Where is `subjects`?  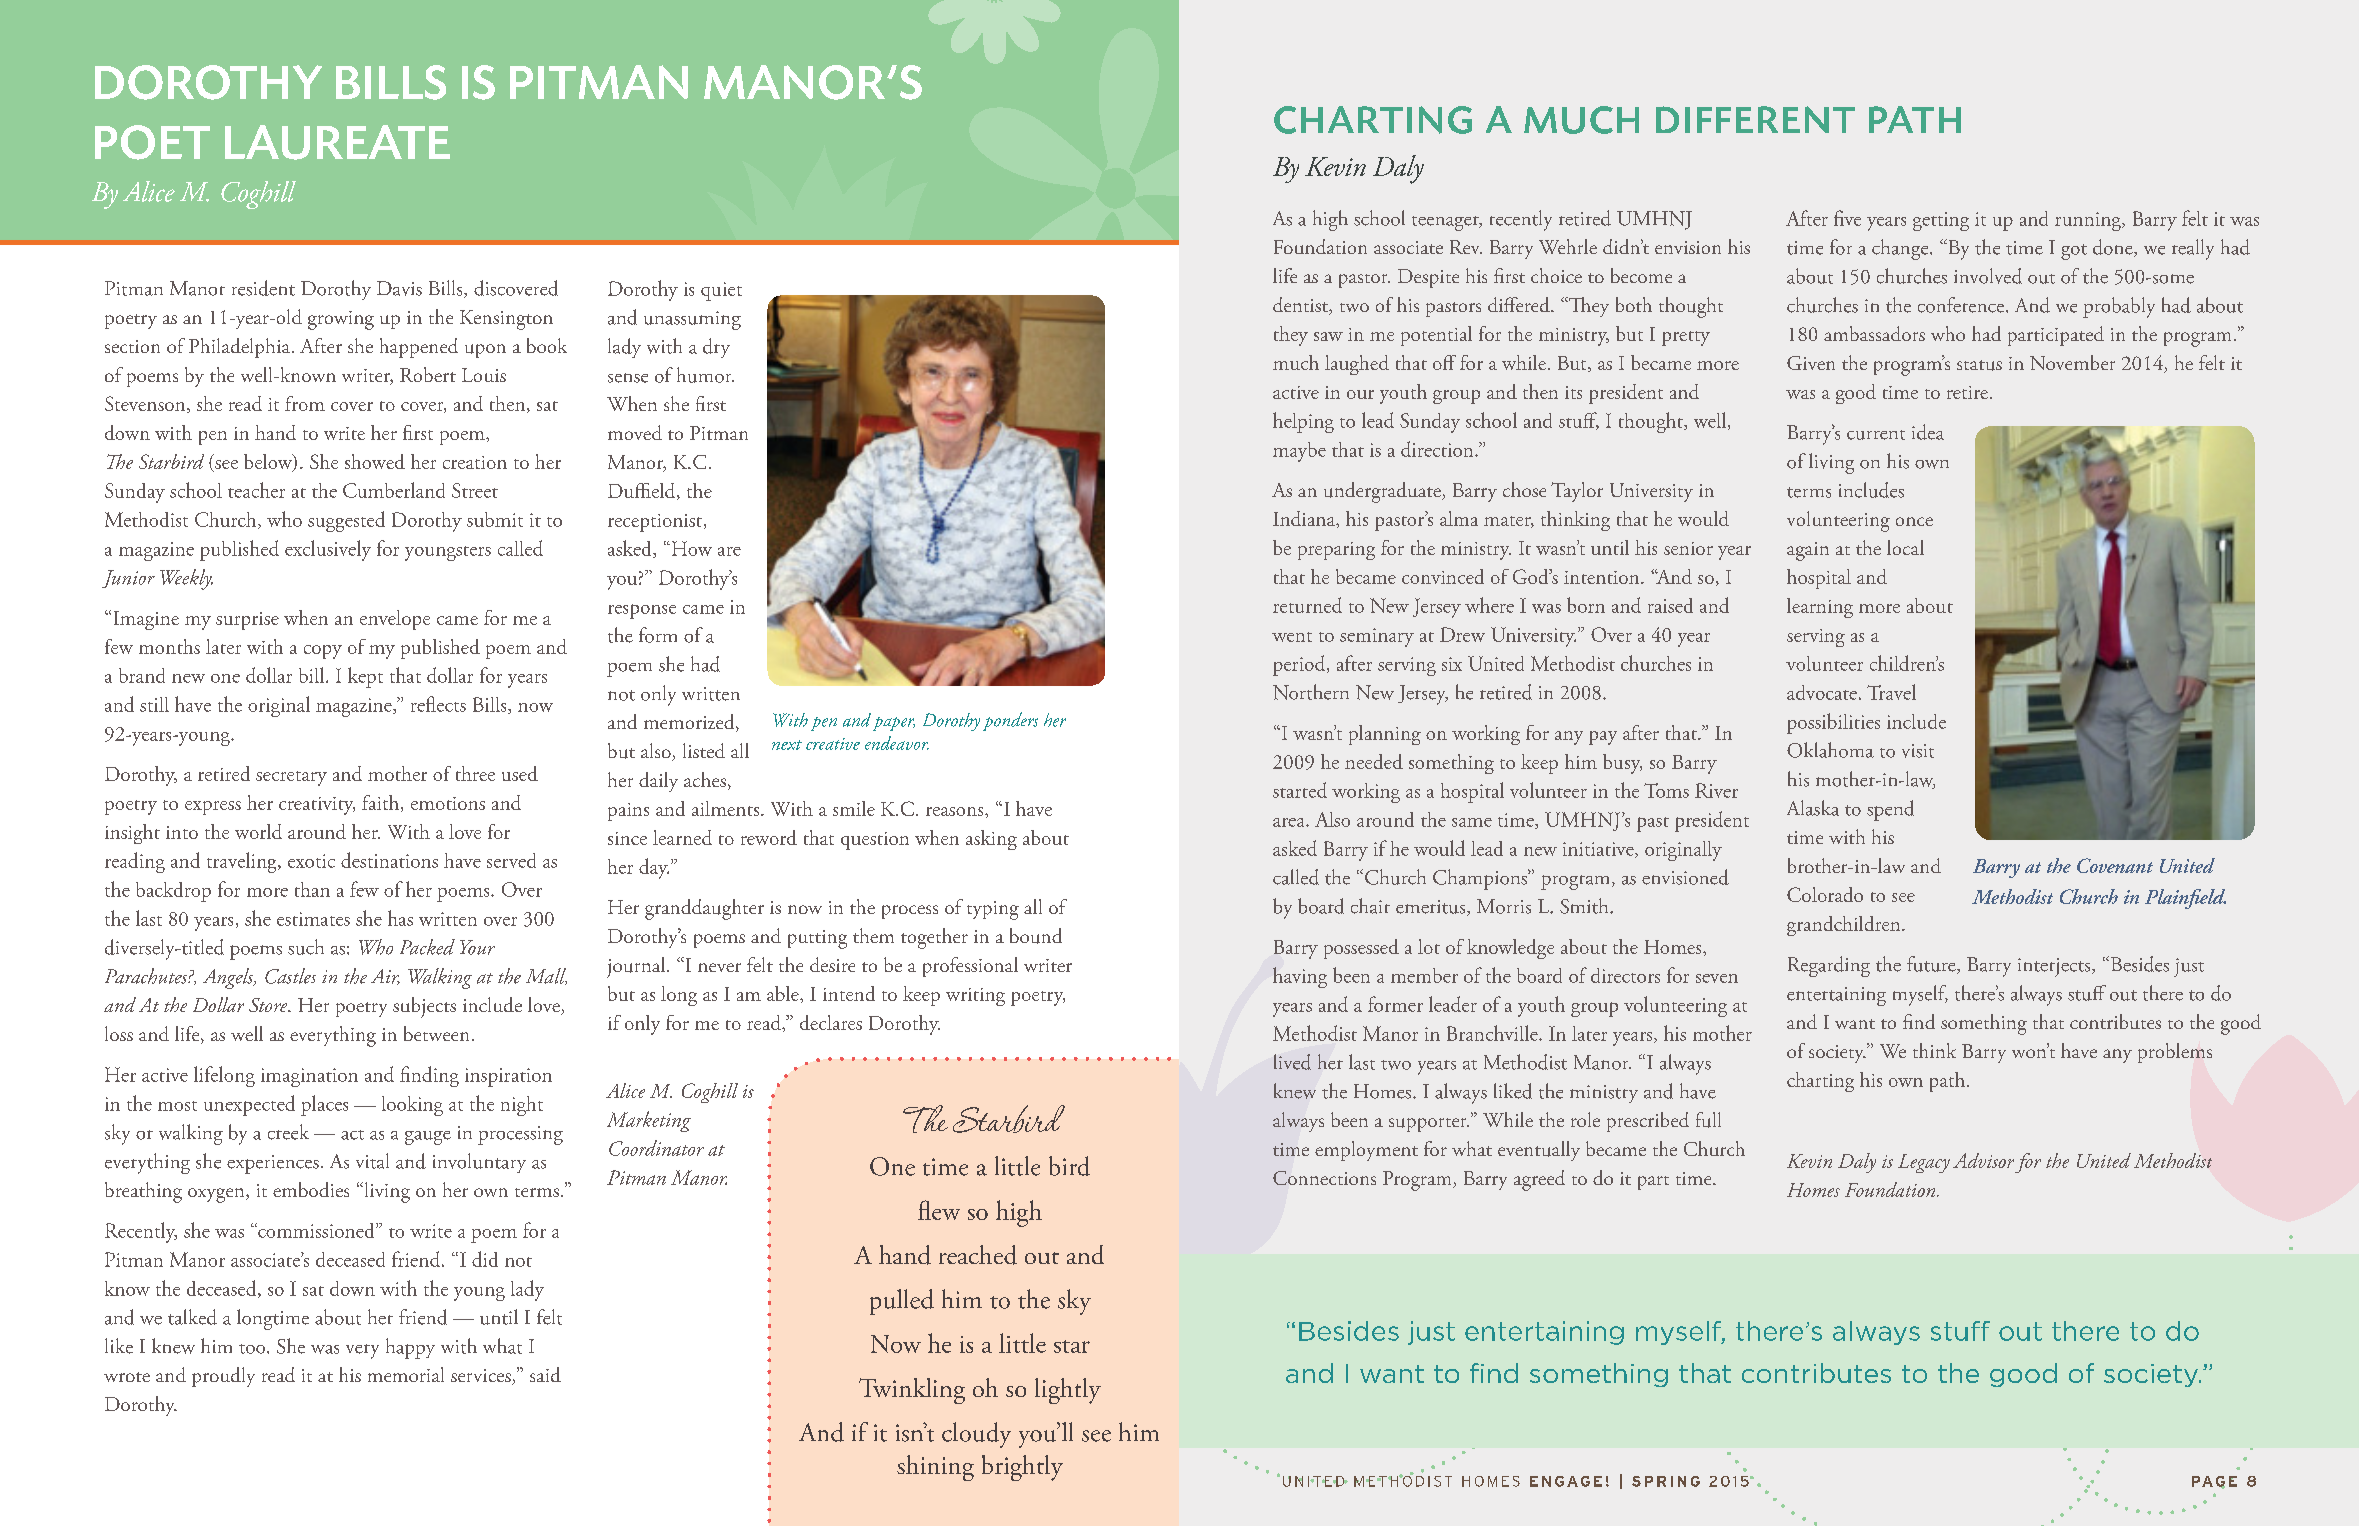
subjects is located at coordinates (424, 1007).
